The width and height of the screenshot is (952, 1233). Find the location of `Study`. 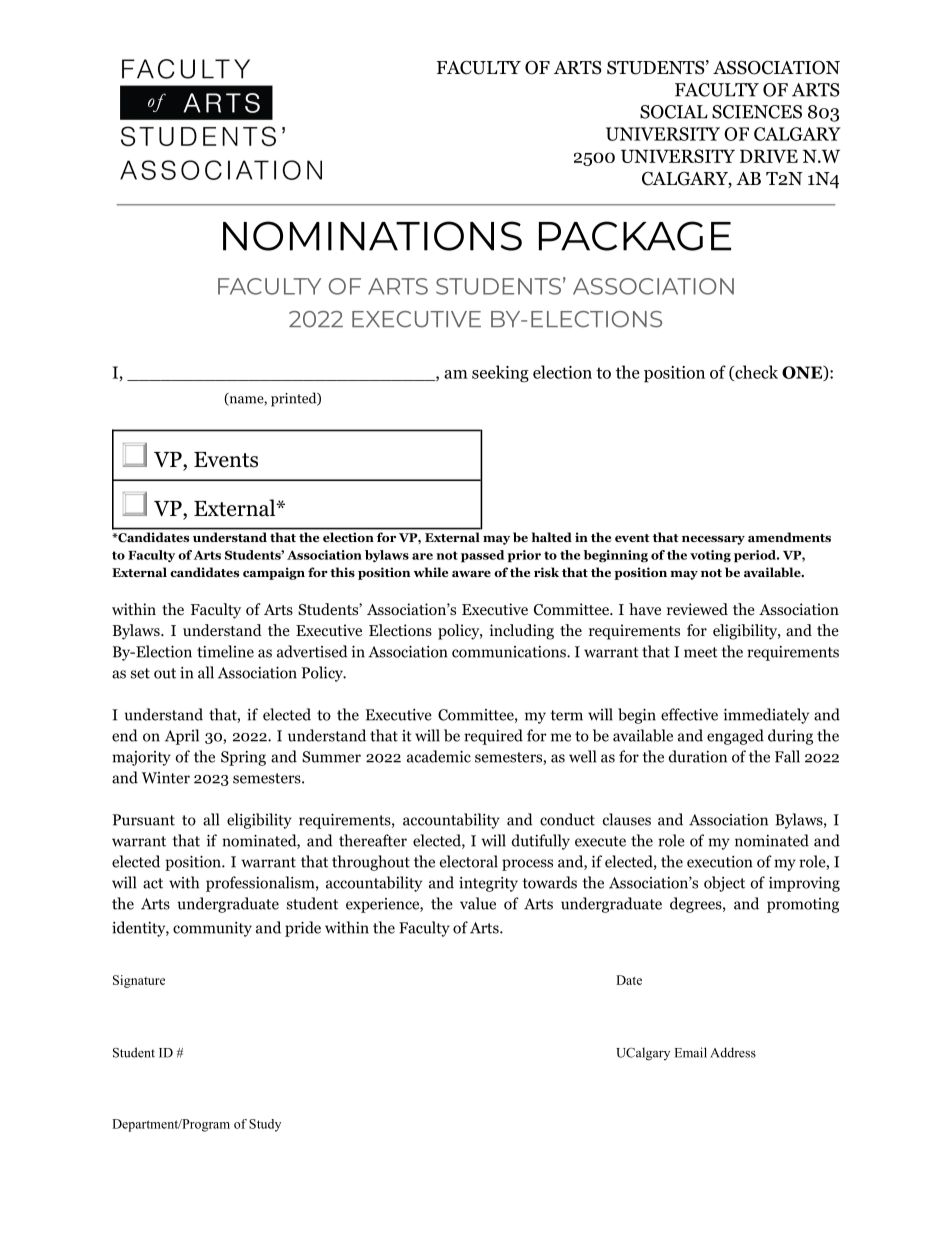

Study is located at coordinates (265, 1125).
